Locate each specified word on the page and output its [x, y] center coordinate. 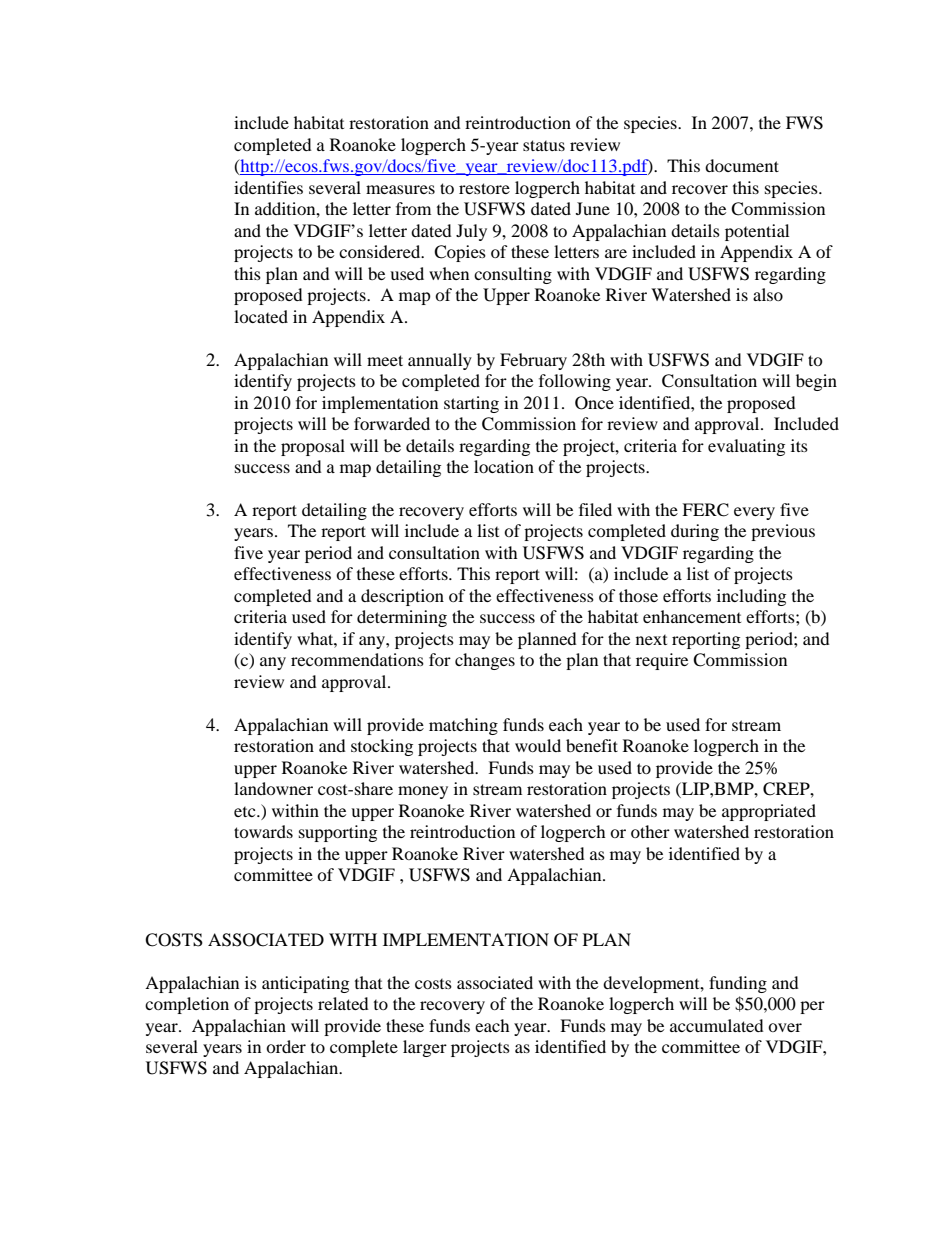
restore [484, 188]
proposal [313, 447]
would [538, 745]
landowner [273, 788]
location [504, 466]
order [286, 1046]
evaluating [746, 447]
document [742, 165]
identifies [268, 187]
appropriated [769, 812]
